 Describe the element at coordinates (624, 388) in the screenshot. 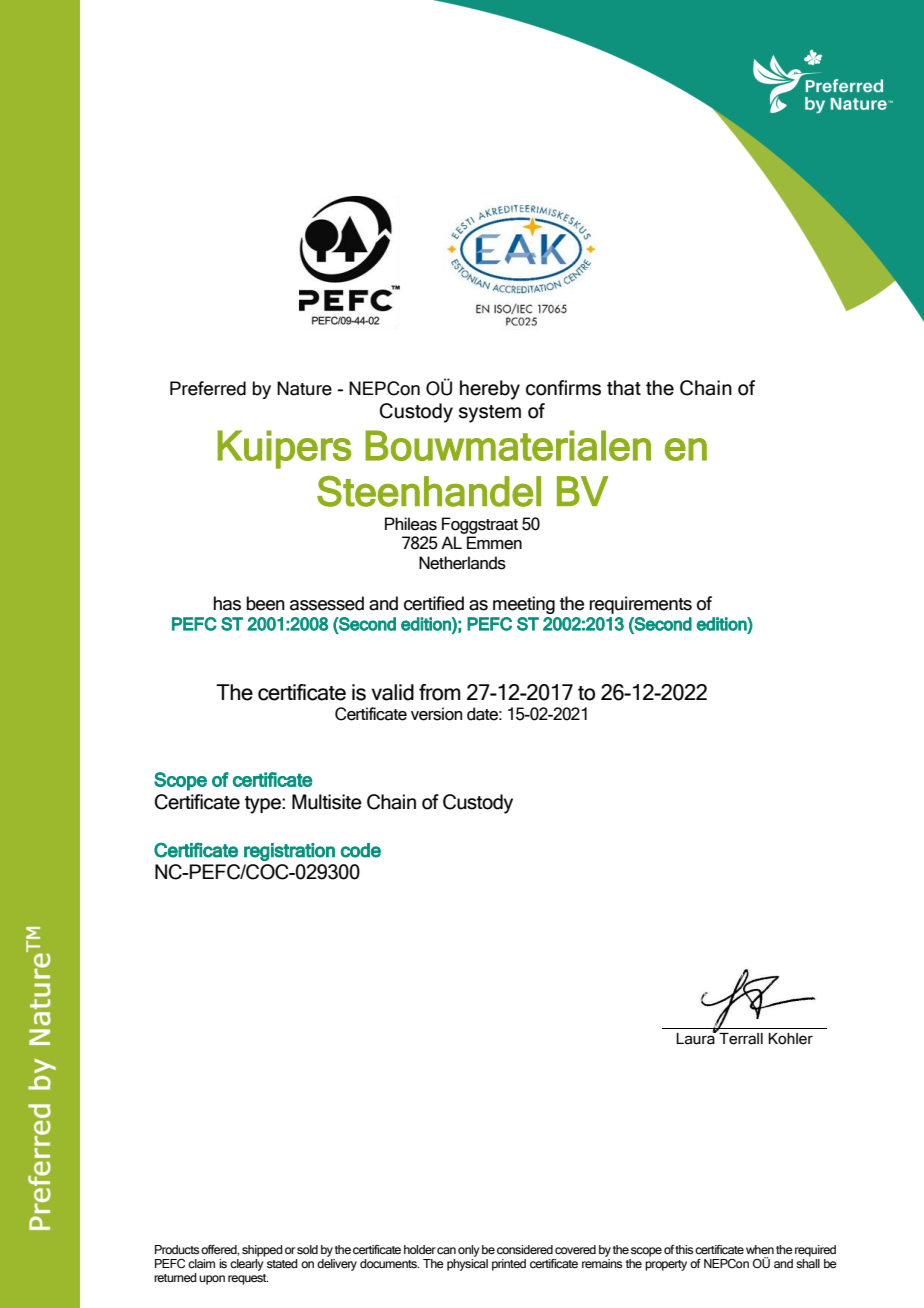

I see `that` at that location.
